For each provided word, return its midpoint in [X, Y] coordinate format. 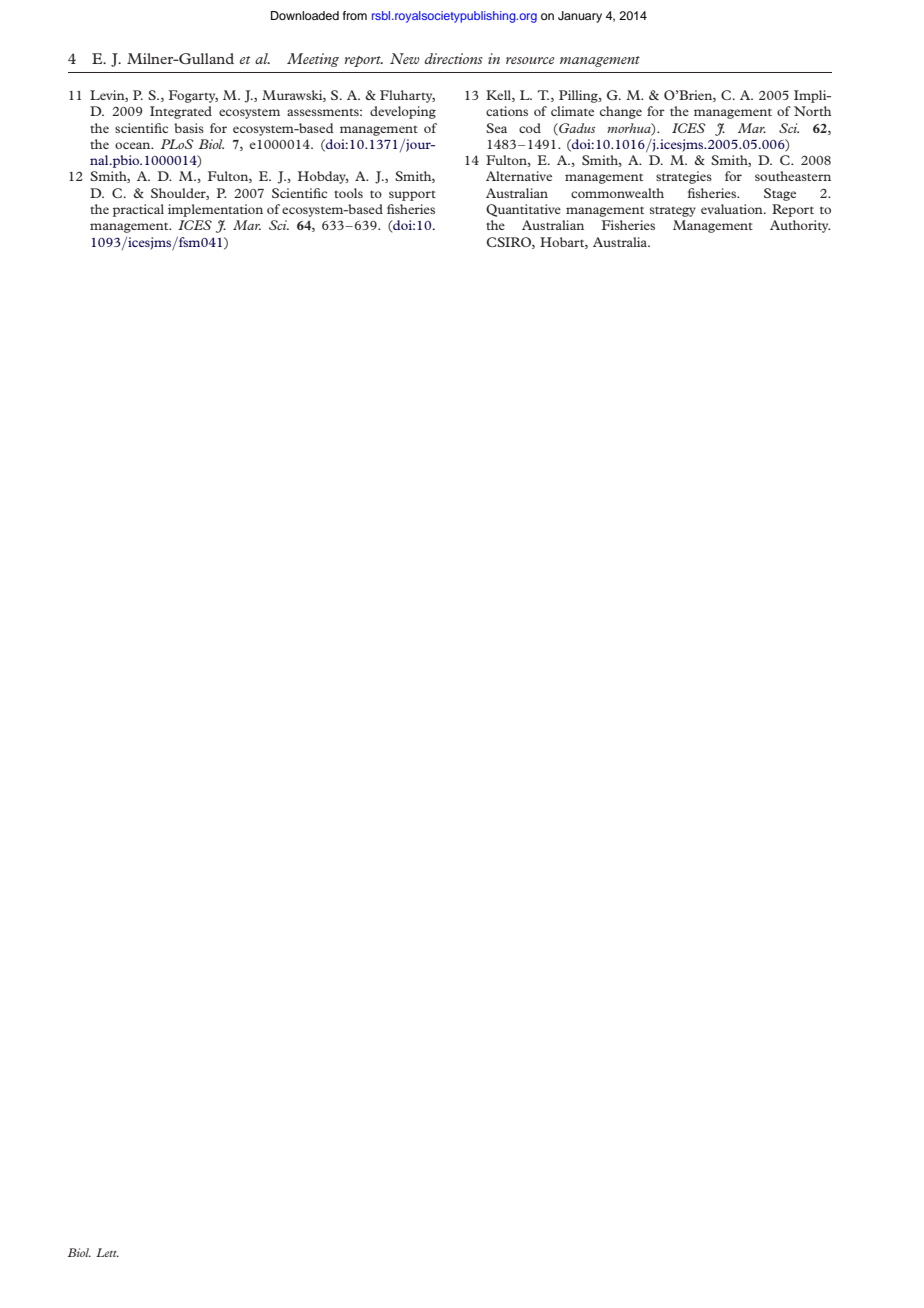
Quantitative [523, 210]
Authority [800, 226]
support [412, 196]
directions [454, 58]
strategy [673, 212]
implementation [215, 210]
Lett [107, 1252]
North [812, 111]
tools [348, 193]
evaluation [733, 209]
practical [138, 210]
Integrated [181, 112]
